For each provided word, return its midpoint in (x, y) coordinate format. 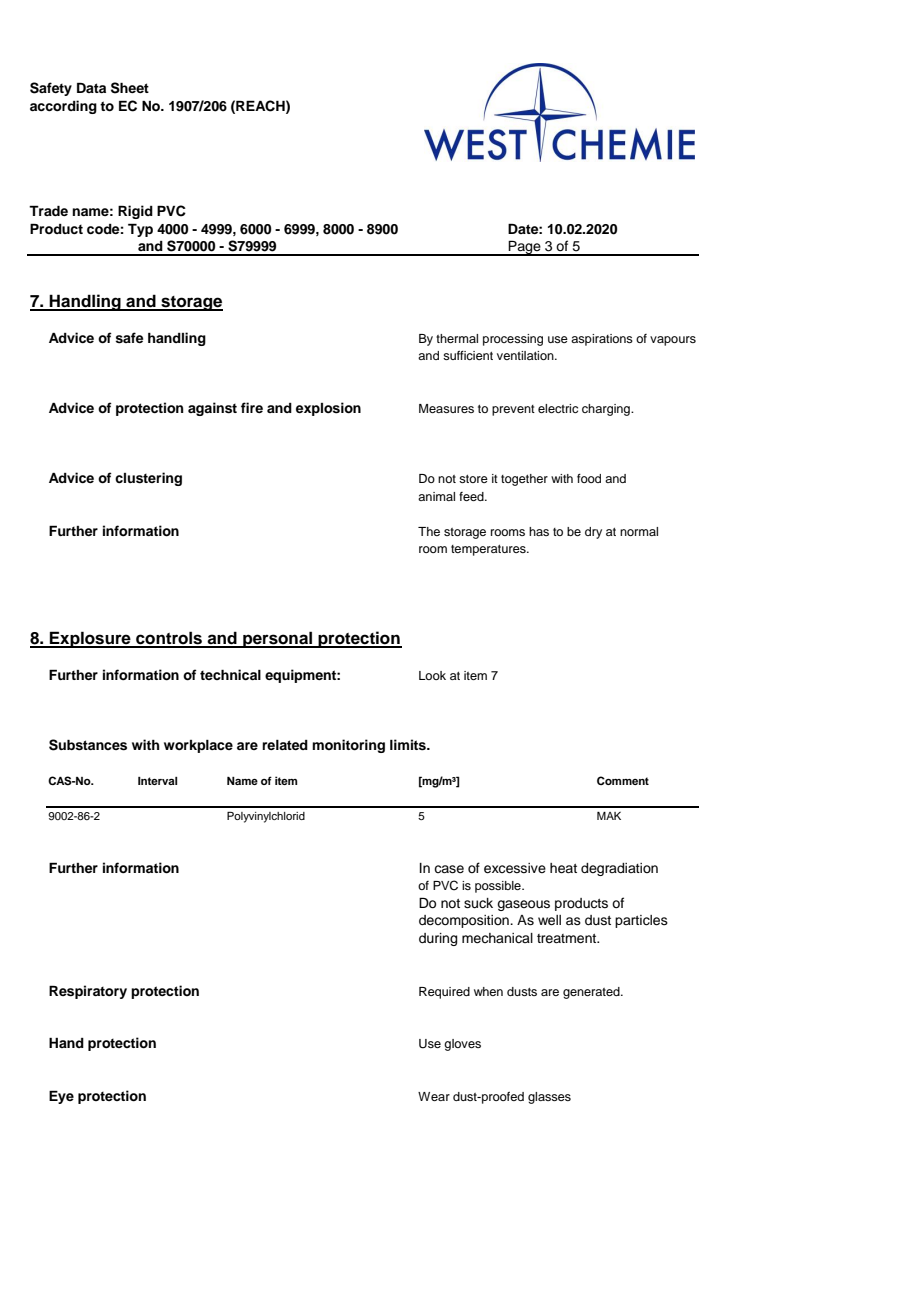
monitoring (348, 746)
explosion (328, 409)
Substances (88, 745)
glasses (549, 1098)
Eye (61, 1097)
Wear (434, 1096)
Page (525, 248)
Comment (623, 780)
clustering (148, 479)
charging (607, 410)
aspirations (602, 340)
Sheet (130, 88)
